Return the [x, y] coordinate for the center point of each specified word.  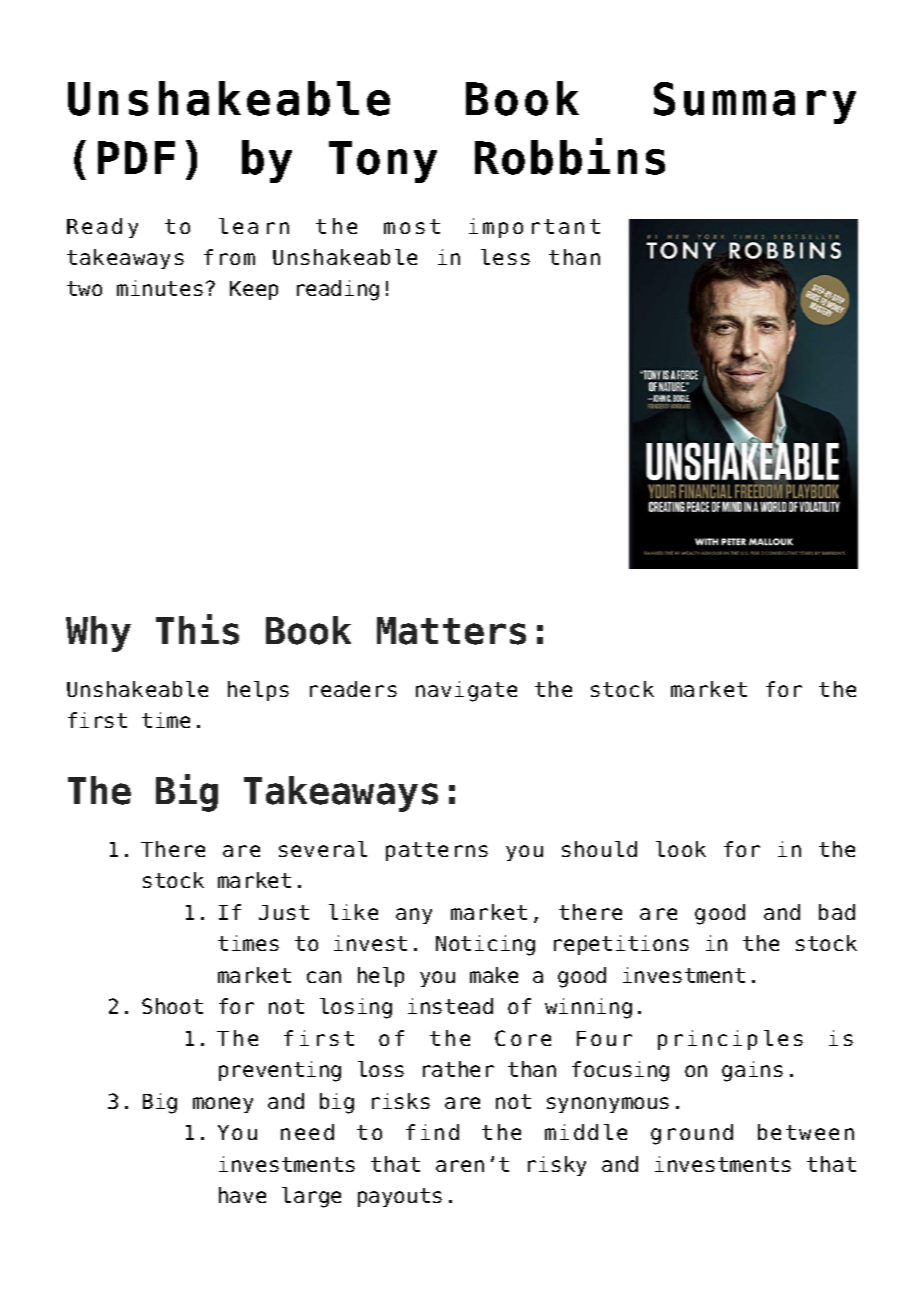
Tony [383, 162]
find [432, 1132]
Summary [755, 103]
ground [692, 1134]
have [242, 1195]
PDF [136, 157]
